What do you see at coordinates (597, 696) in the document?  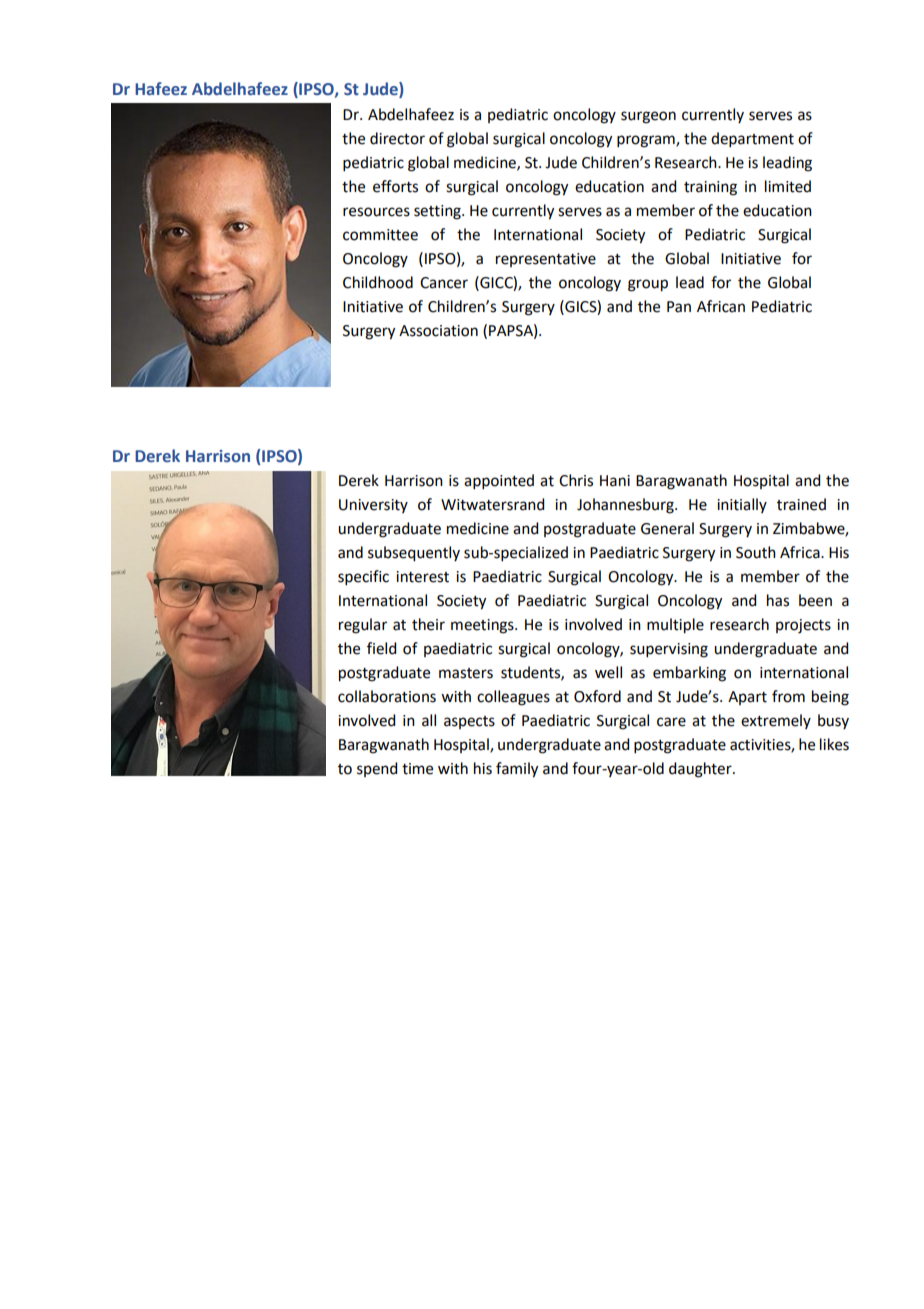 I see `Oxford` at bounding box center [597, 696].
